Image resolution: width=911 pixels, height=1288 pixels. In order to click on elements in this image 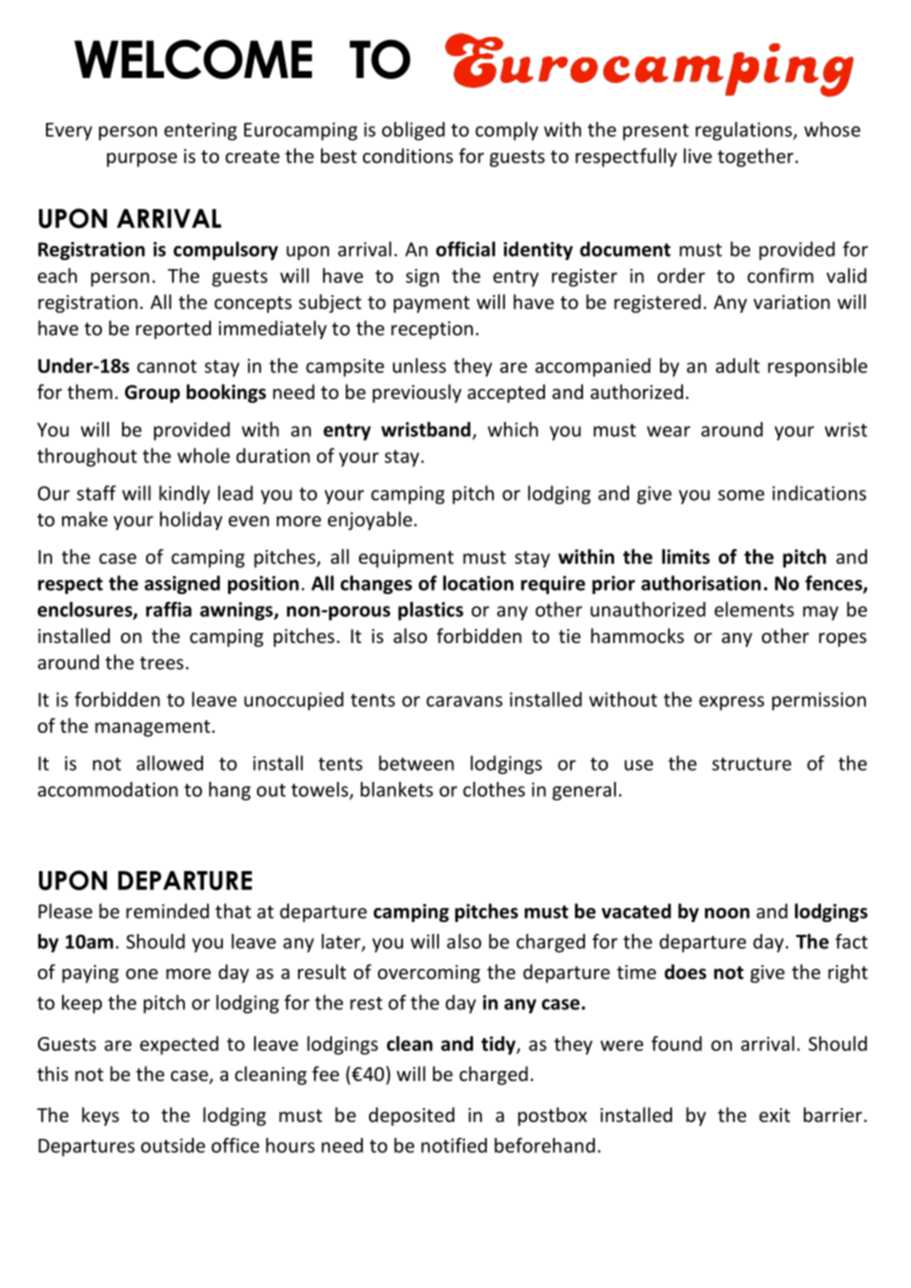, I will do `click(754, 609)`.
